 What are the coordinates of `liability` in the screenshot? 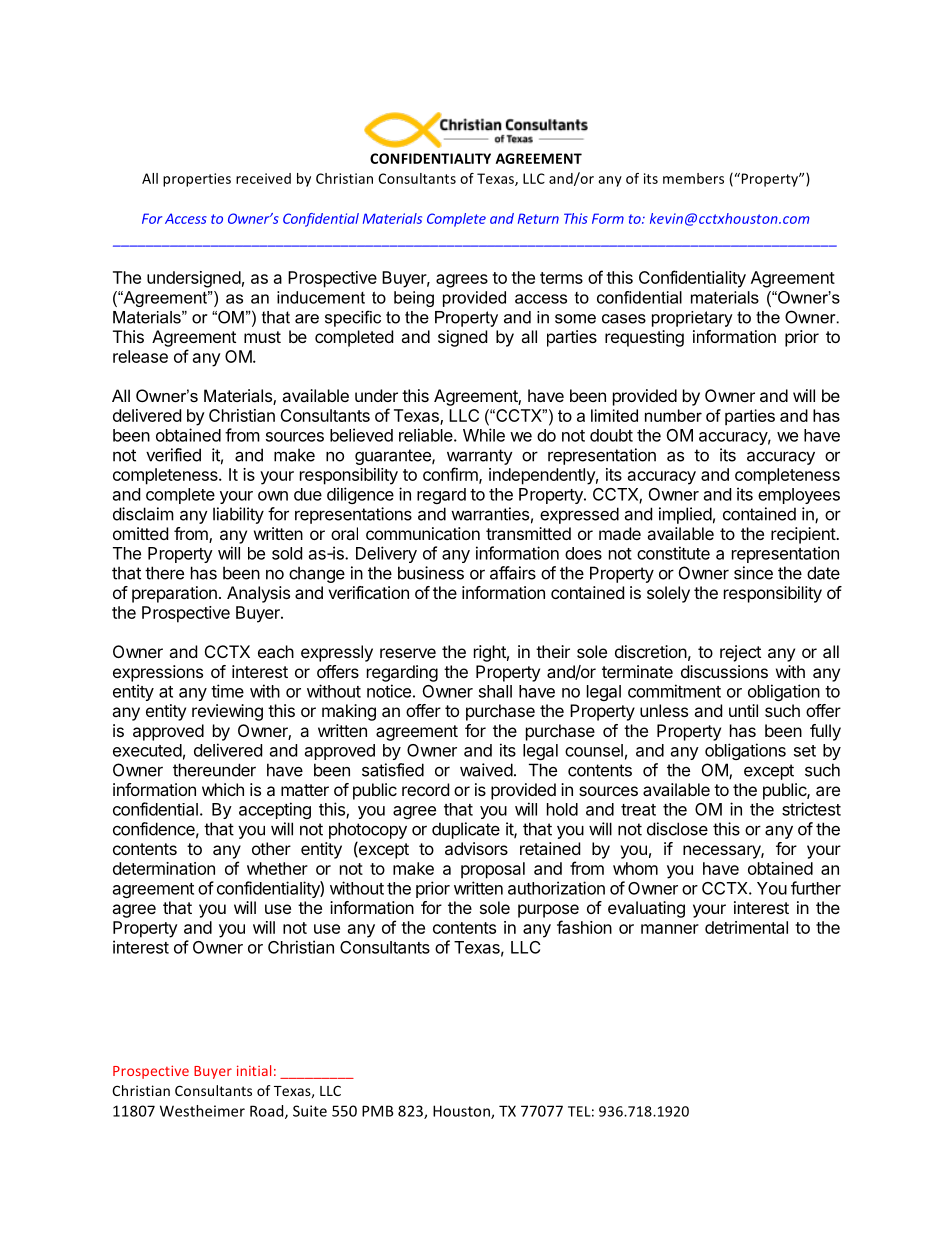 It's located at (238, 515).
